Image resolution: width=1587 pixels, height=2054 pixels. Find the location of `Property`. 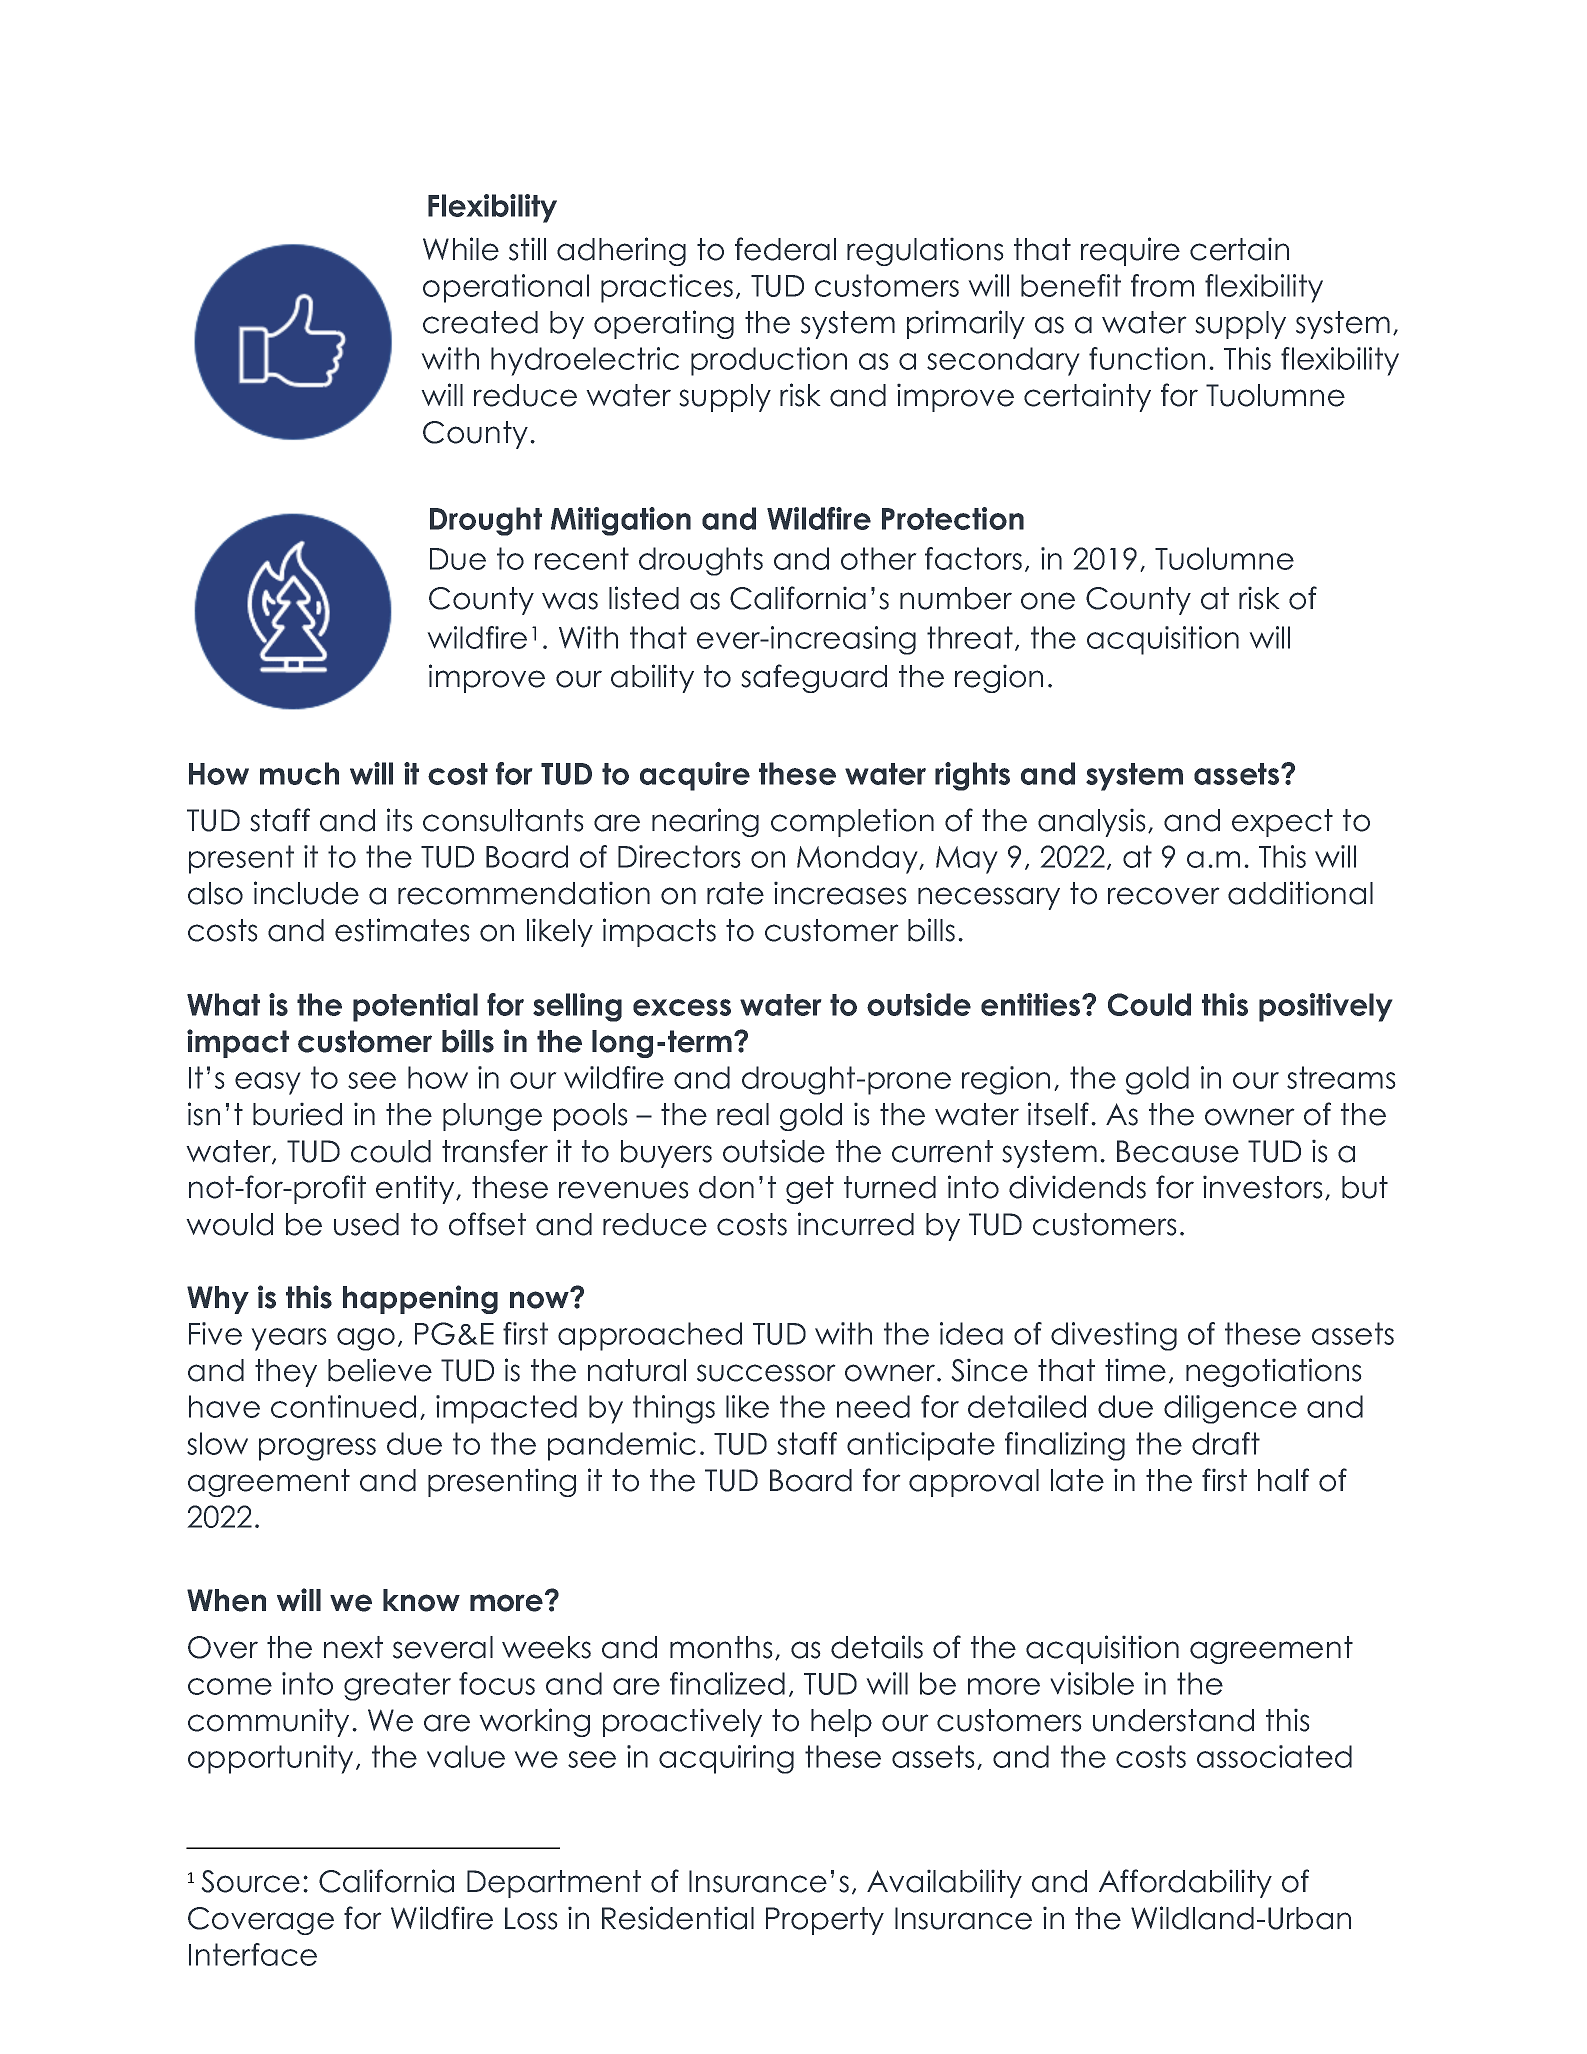

Property is located at coordinates (825, 1921).
